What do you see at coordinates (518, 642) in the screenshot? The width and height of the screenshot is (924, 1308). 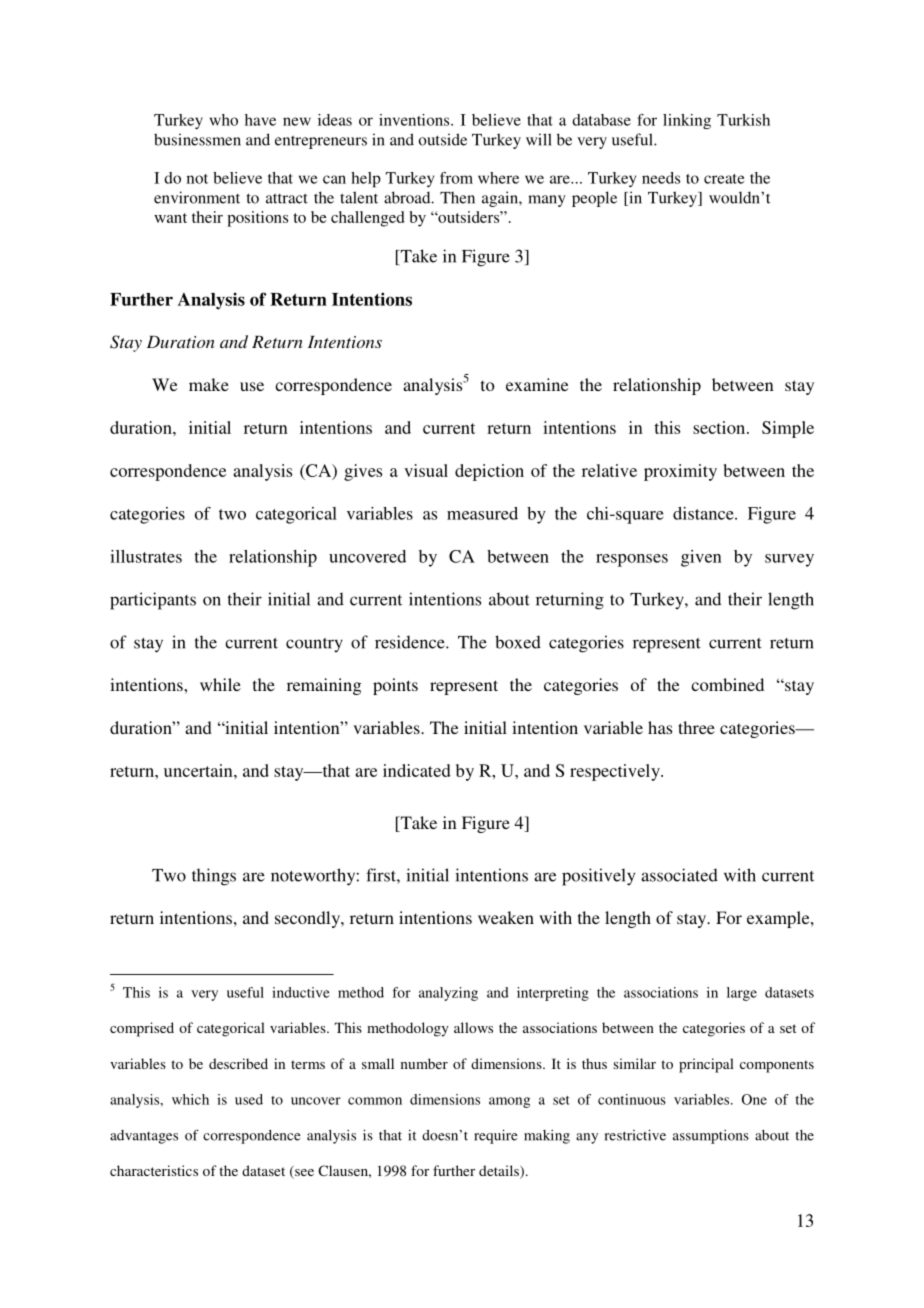 I see `boxed` at bounding box center [518, 642].
